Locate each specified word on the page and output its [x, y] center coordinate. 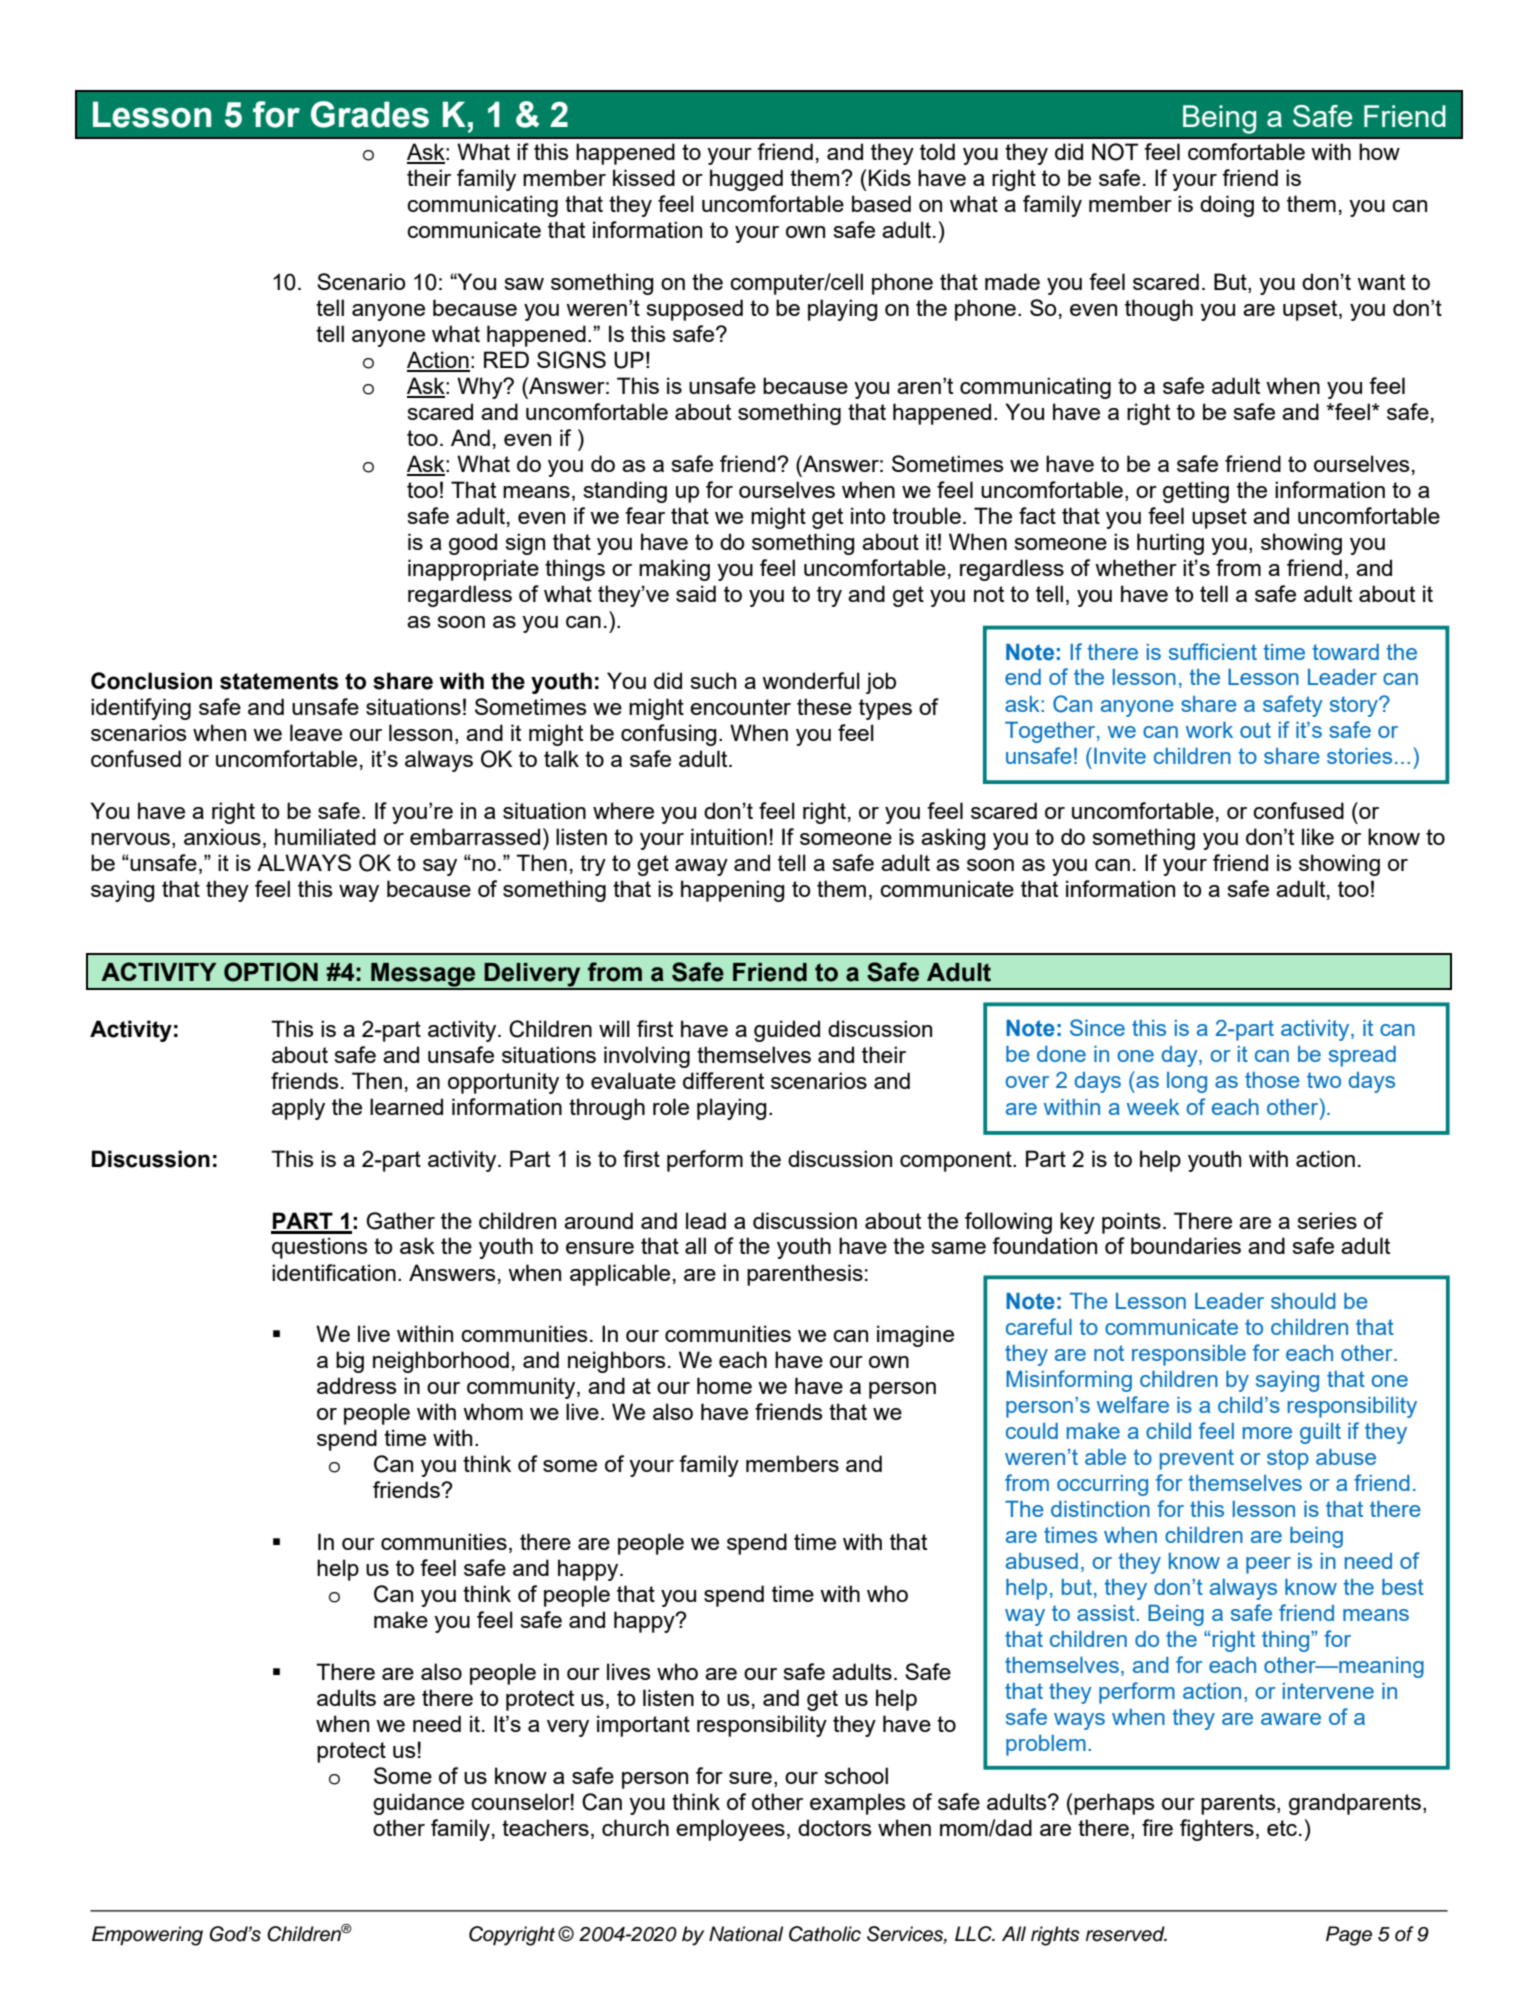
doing [1227, 206]
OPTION [271, 972]
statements [279, 681]
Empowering [147, 1936]
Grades [370, 114]
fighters [1217, 1830]
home [724, 1385]
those [1272, 1080]
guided [787, 1031]
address [357, 1385]
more [1267, 1433]
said [696, 593]
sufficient [1213, 651]
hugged [746, 180]
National [746, 1934]
